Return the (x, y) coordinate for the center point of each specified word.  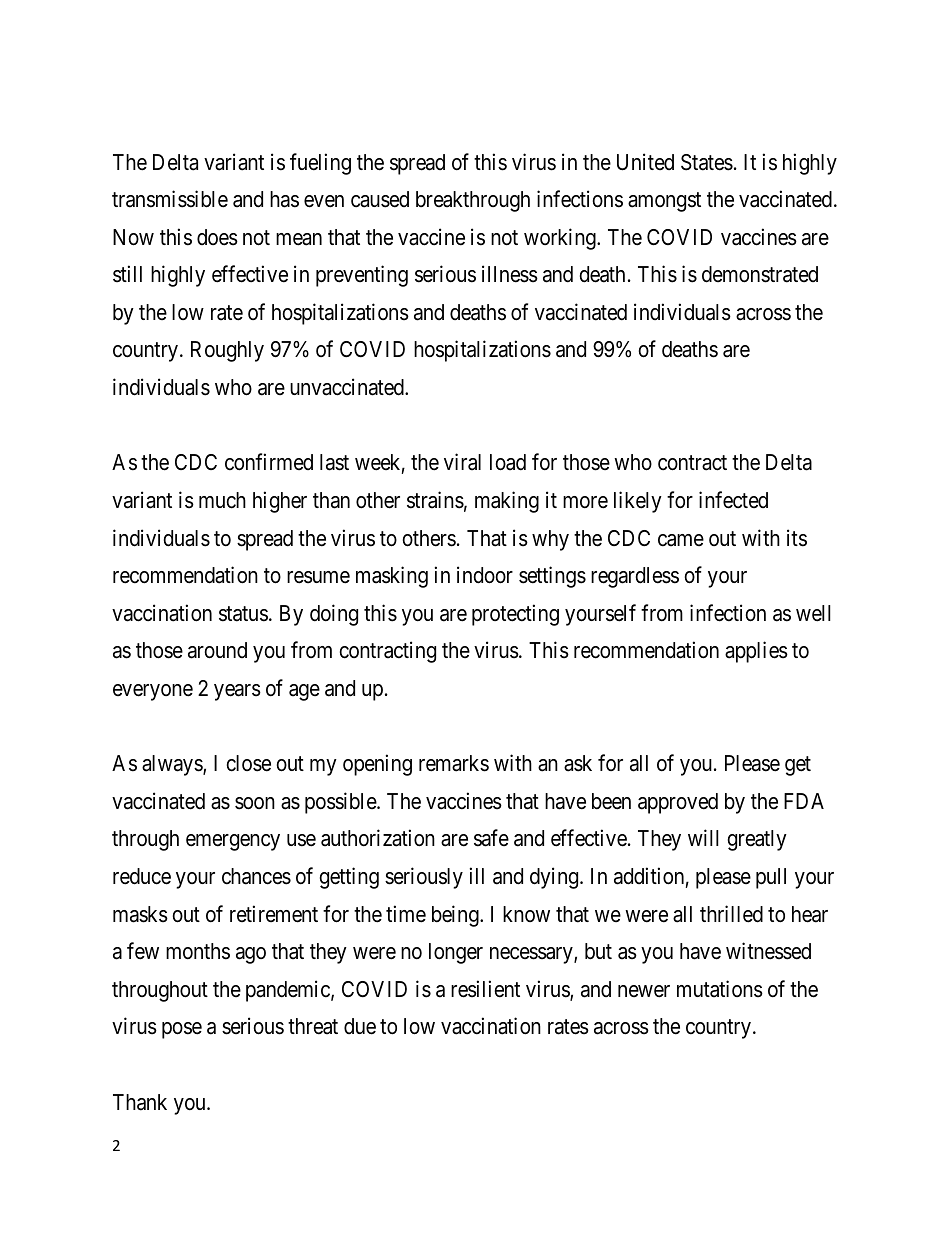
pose (182, 1030)
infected (733, 500)
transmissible (170, 199)
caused (380, 199)
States (707, 162)
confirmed (269, 462)
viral (462, 462)
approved (678, 803)
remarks (454, 763)
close (248, 763)
